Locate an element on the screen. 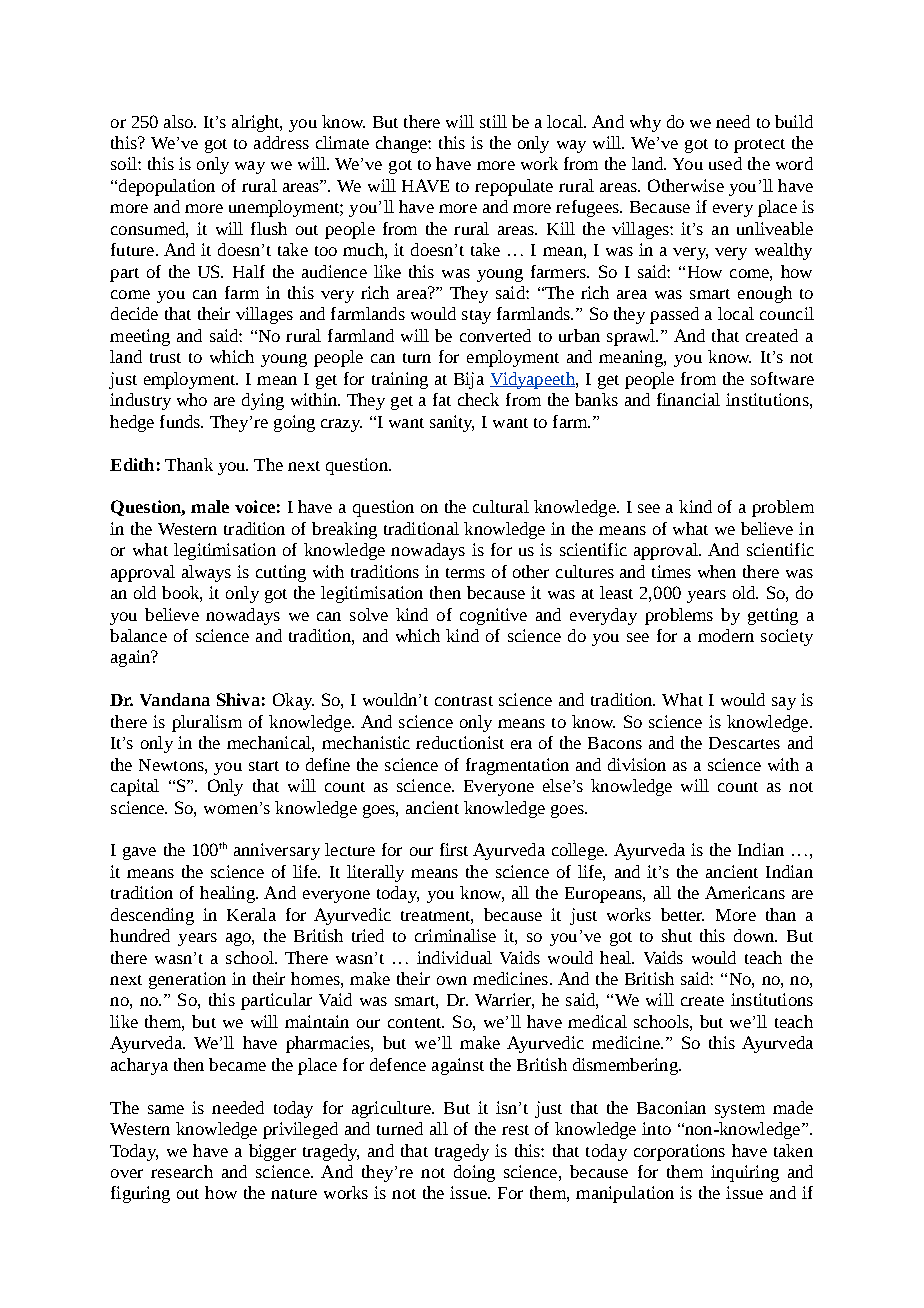 Image resolution: width=924 pixels, height=1308 pixels. doing is located at coordinates (474, 1173).
